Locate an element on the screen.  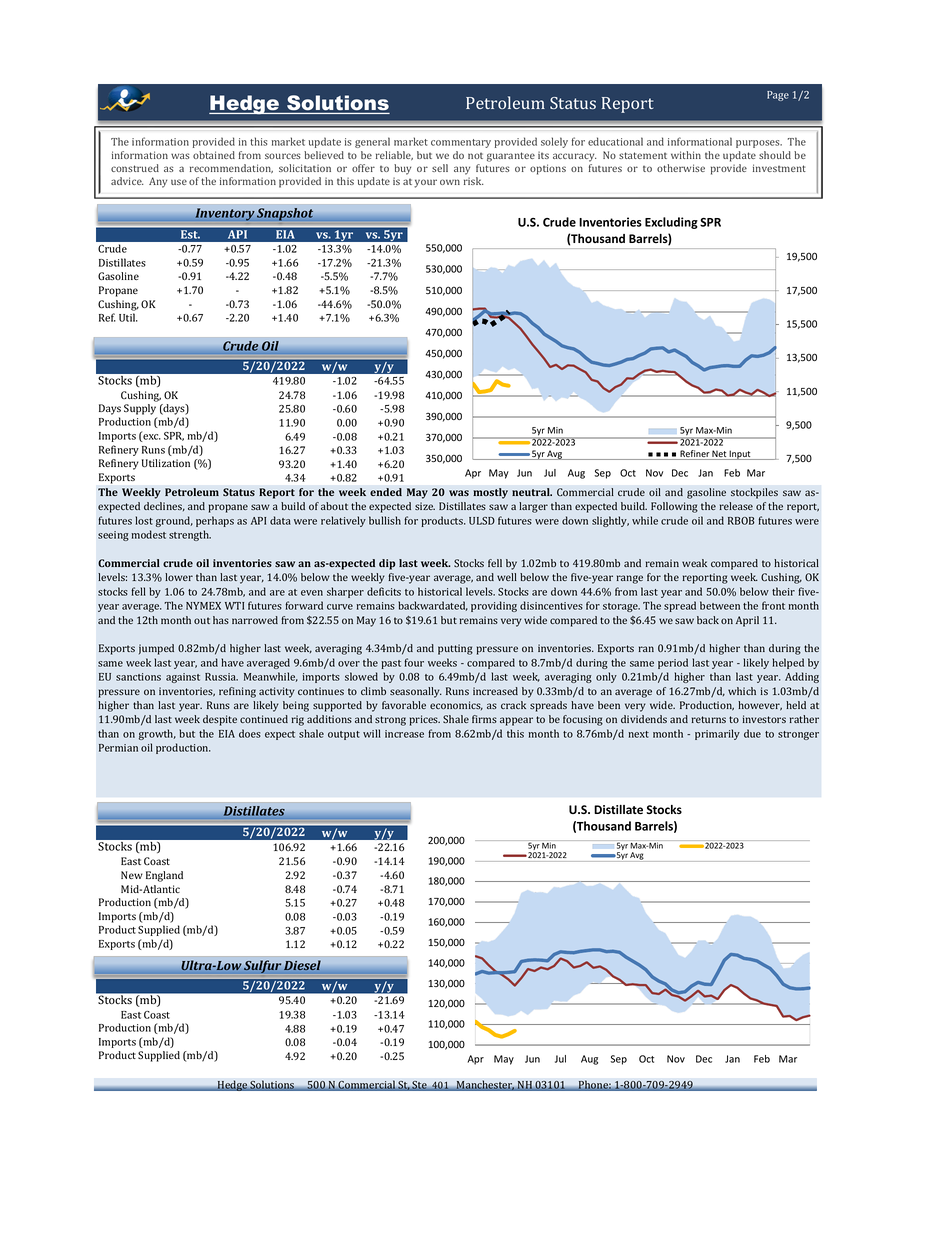
size is located at coordinates (425, 506).
